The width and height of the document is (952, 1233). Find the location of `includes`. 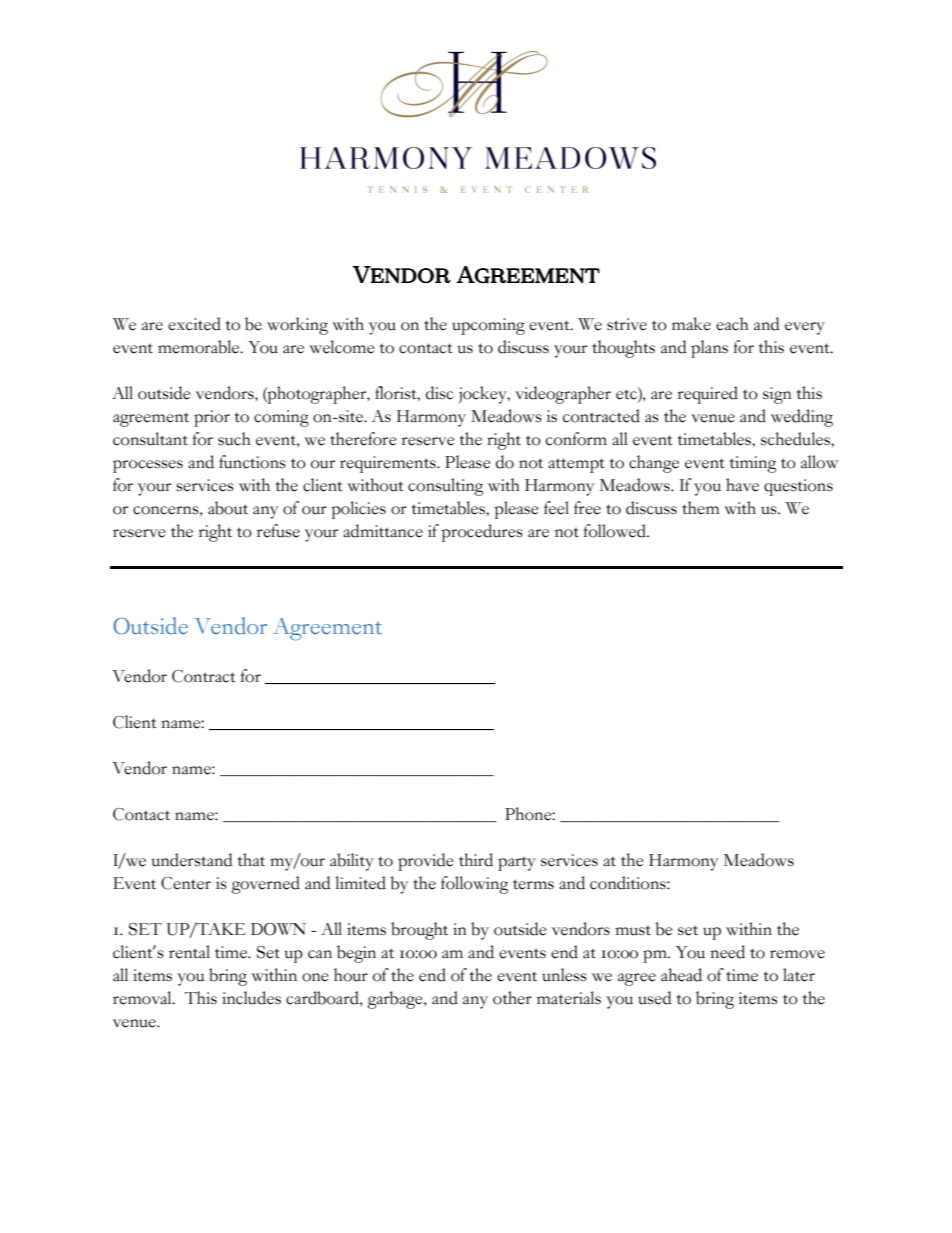

includes is located at coordinates (251, 998).
